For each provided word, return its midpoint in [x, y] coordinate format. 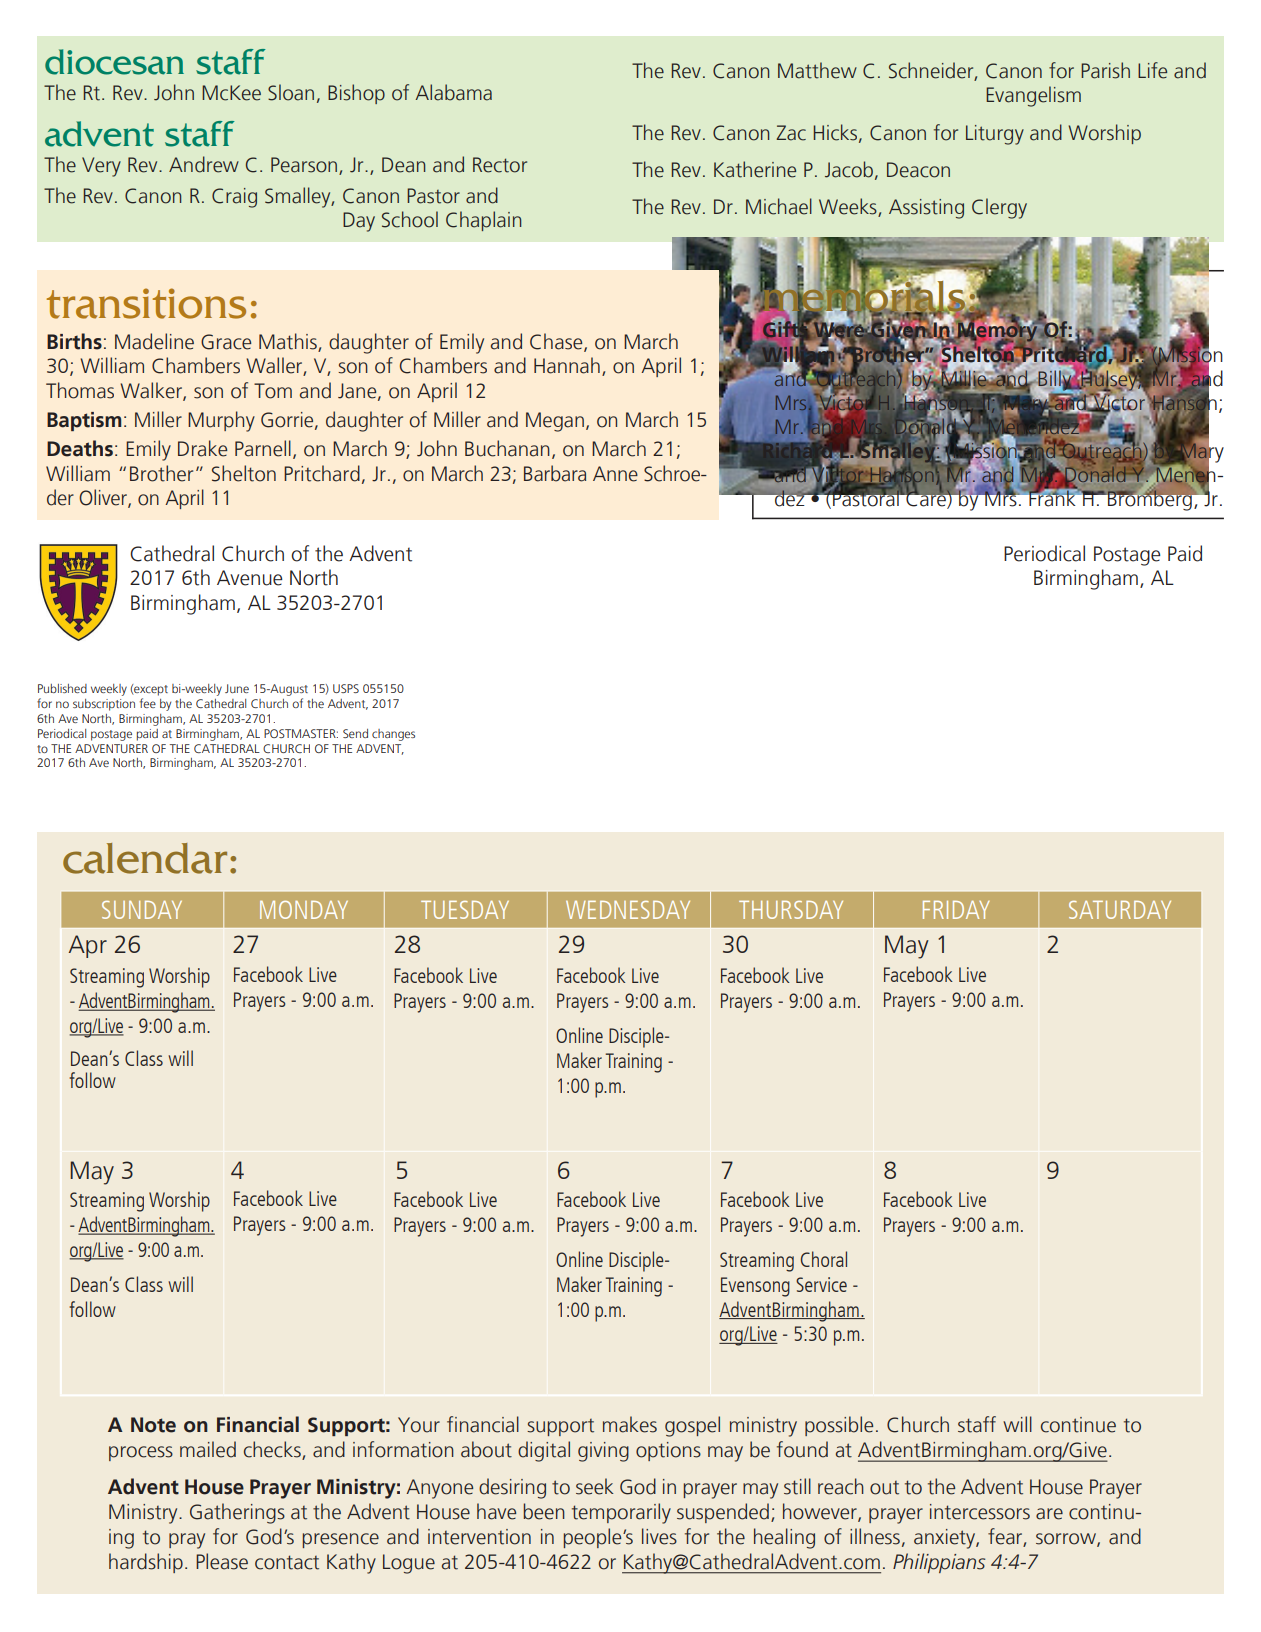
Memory [998, 332]
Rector [500, 165]
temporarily [621, 1513]
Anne [615, 474]
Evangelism [1033, 96]
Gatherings [237, 1513]
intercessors [980, 1512]
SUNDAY [142, 910]
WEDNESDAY [628, 910]
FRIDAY [956, 910]
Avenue [250, 578]
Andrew [204, 164]
